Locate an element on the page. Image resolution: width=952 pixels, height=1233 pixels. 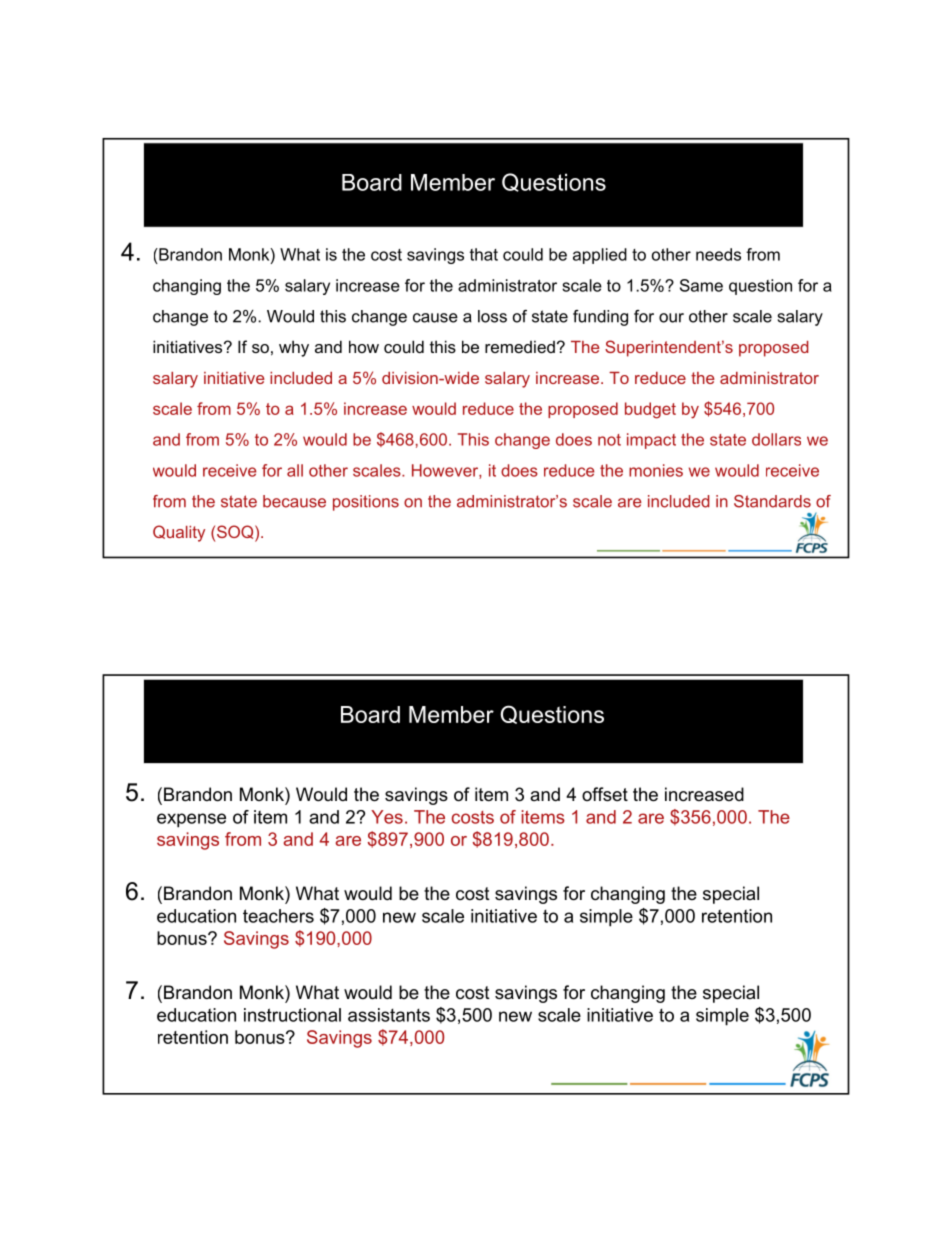
that is located at coordinates (484, 254).
